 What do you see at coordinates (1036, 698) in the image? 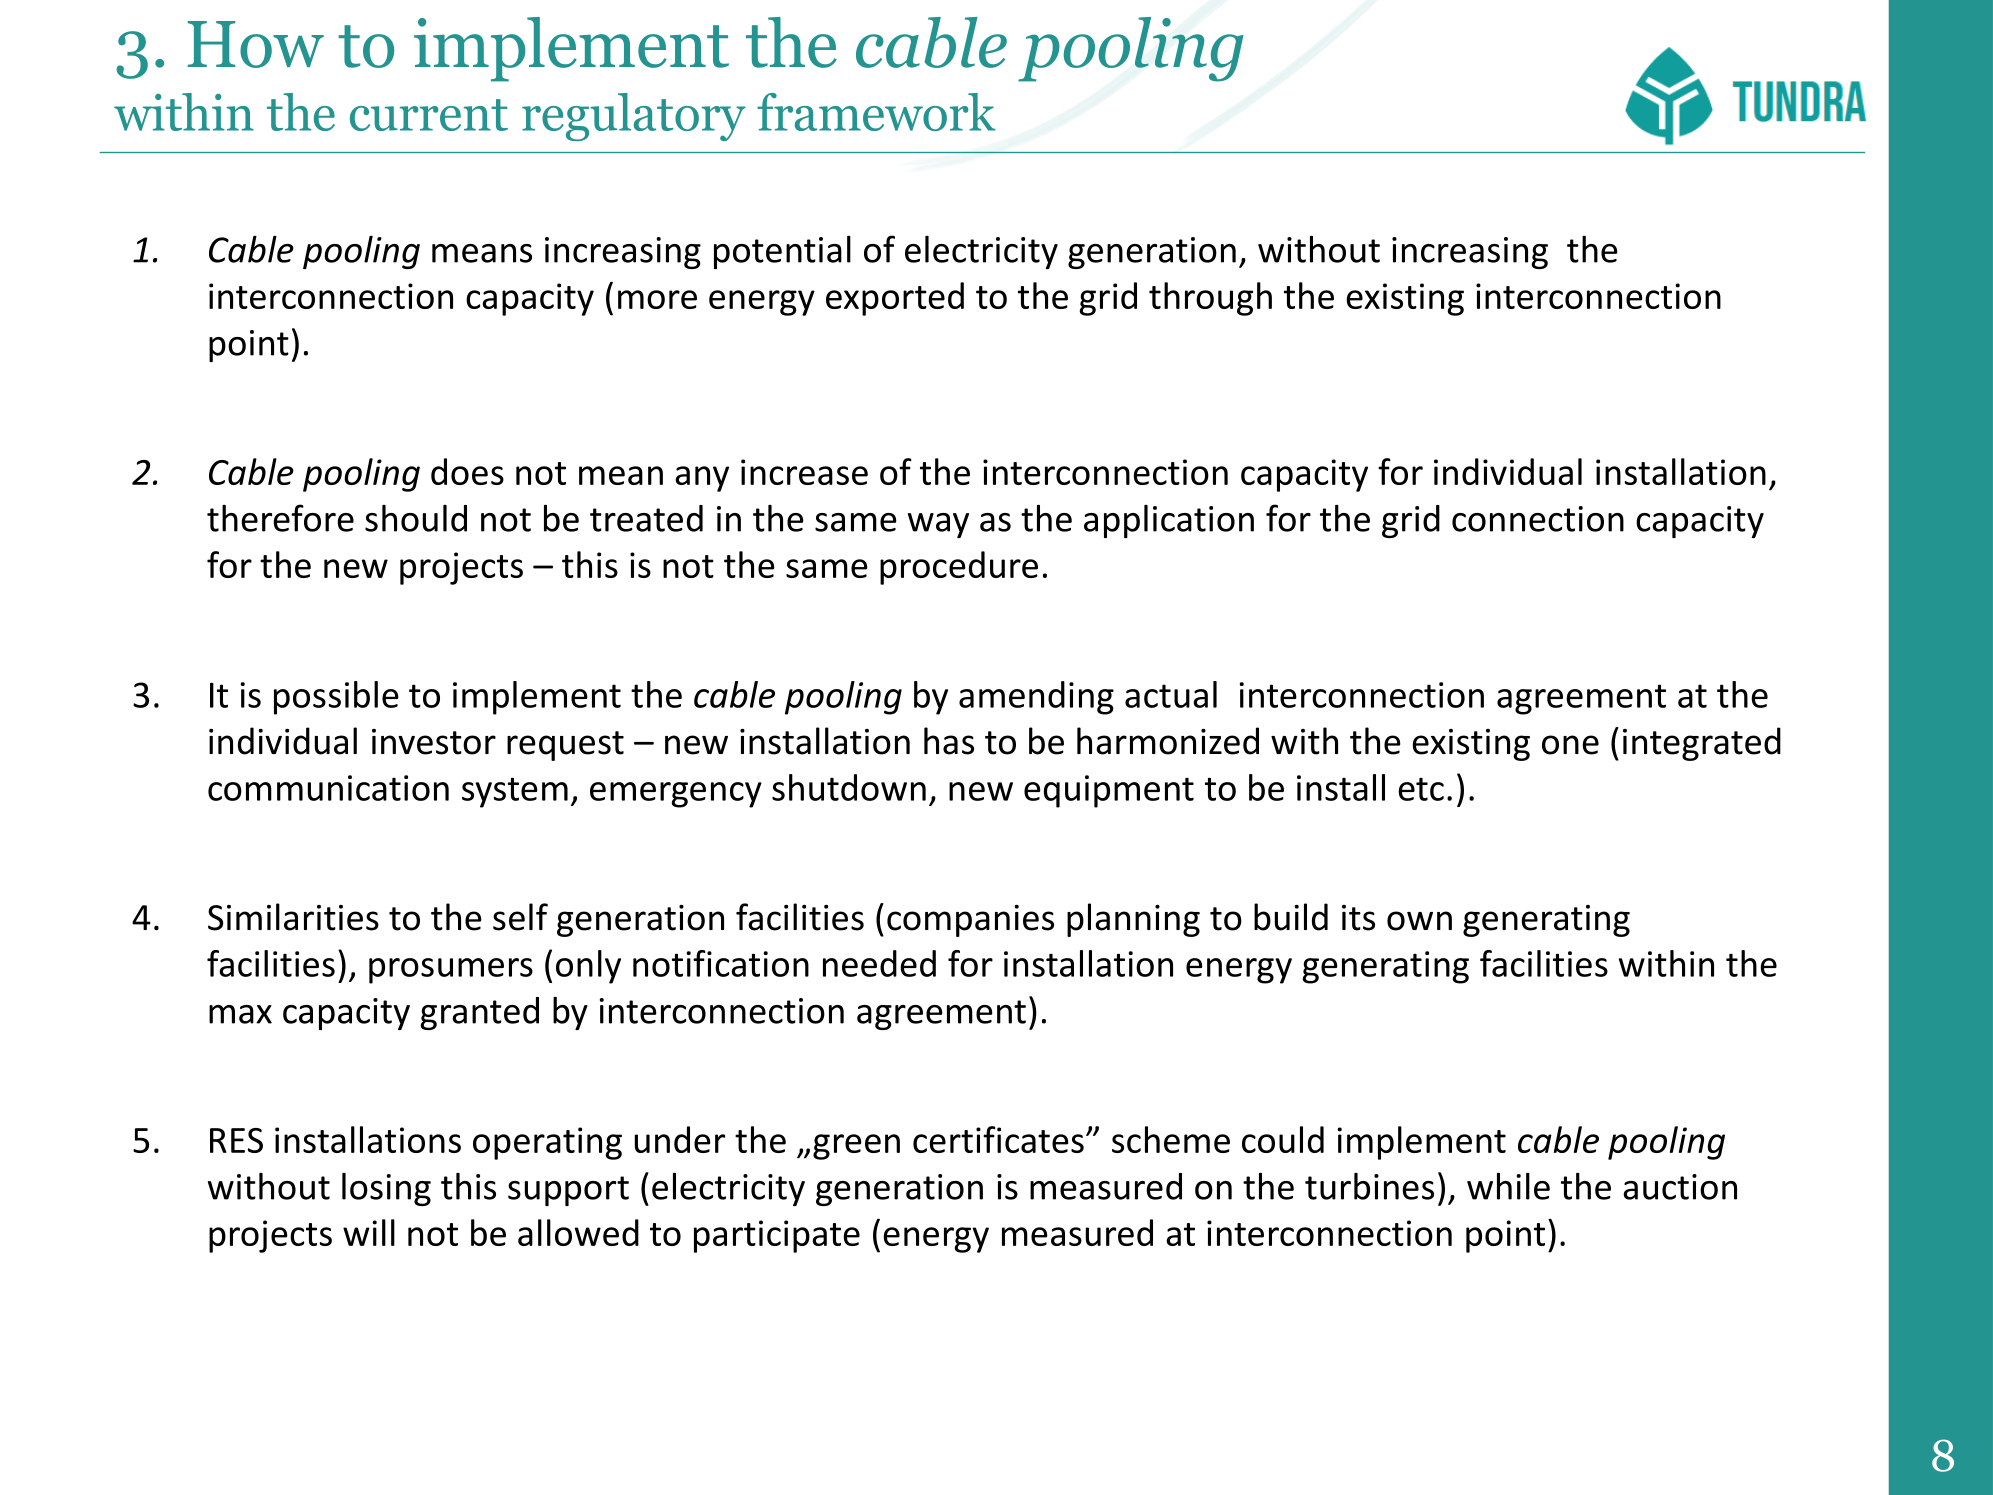
I see `amending` at bounding box center [1036, 698].
